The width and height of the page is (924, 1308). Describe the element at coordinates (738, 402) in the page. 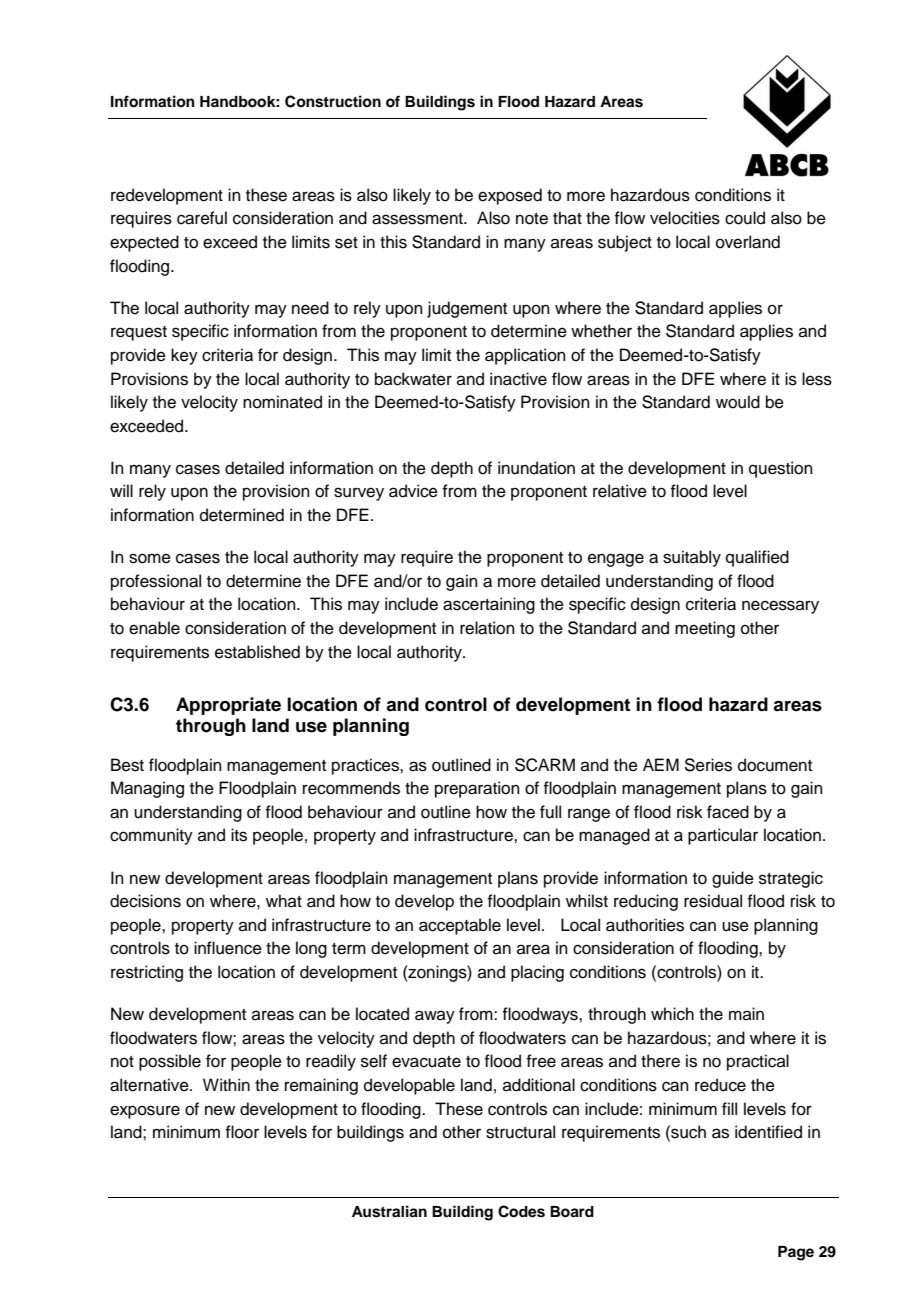

I see `would` at that location.
